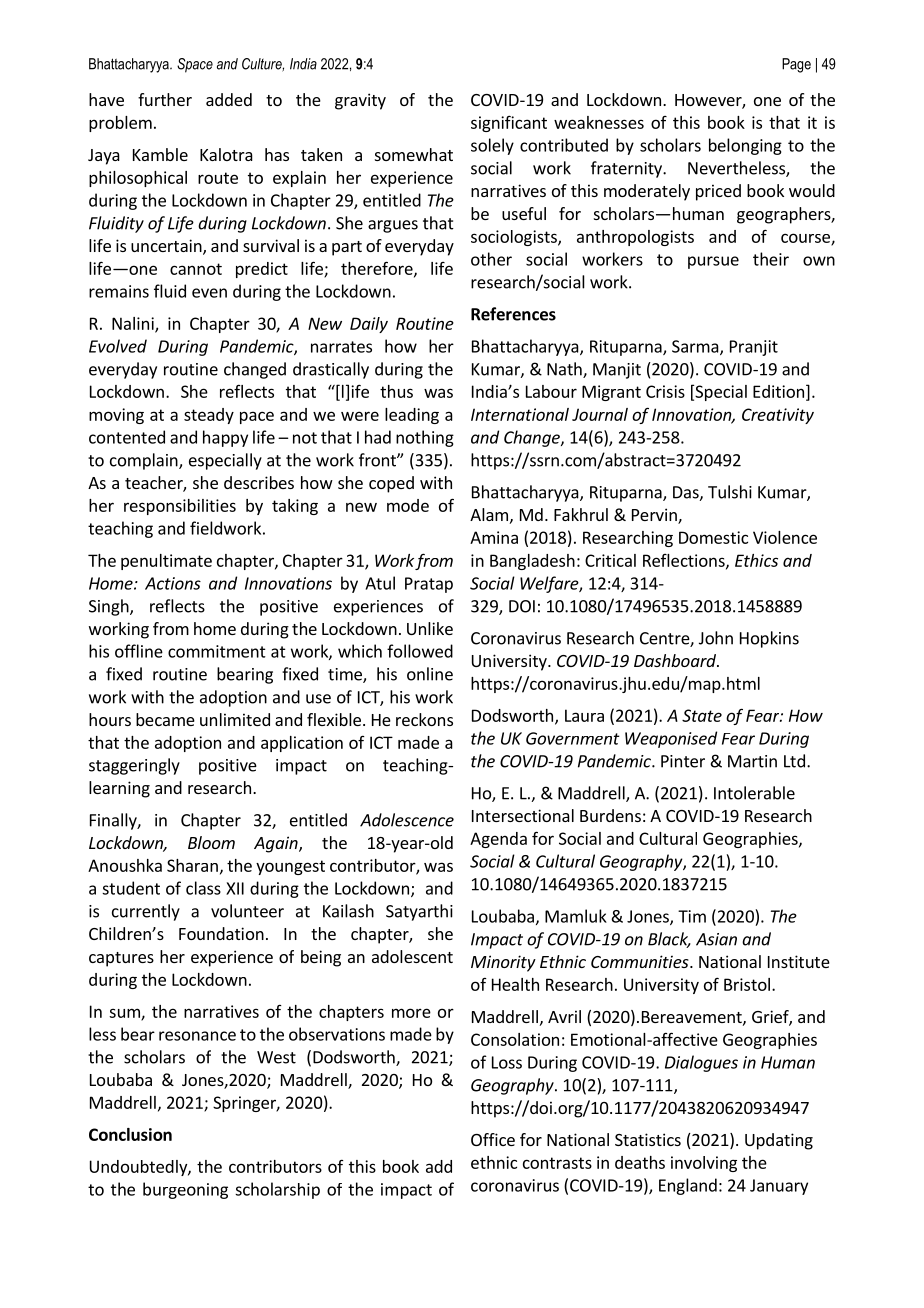  What do you see at coordinates (180, 507) in the screenshot?
I see `responsibilities` at bounding box center [180, 507].
